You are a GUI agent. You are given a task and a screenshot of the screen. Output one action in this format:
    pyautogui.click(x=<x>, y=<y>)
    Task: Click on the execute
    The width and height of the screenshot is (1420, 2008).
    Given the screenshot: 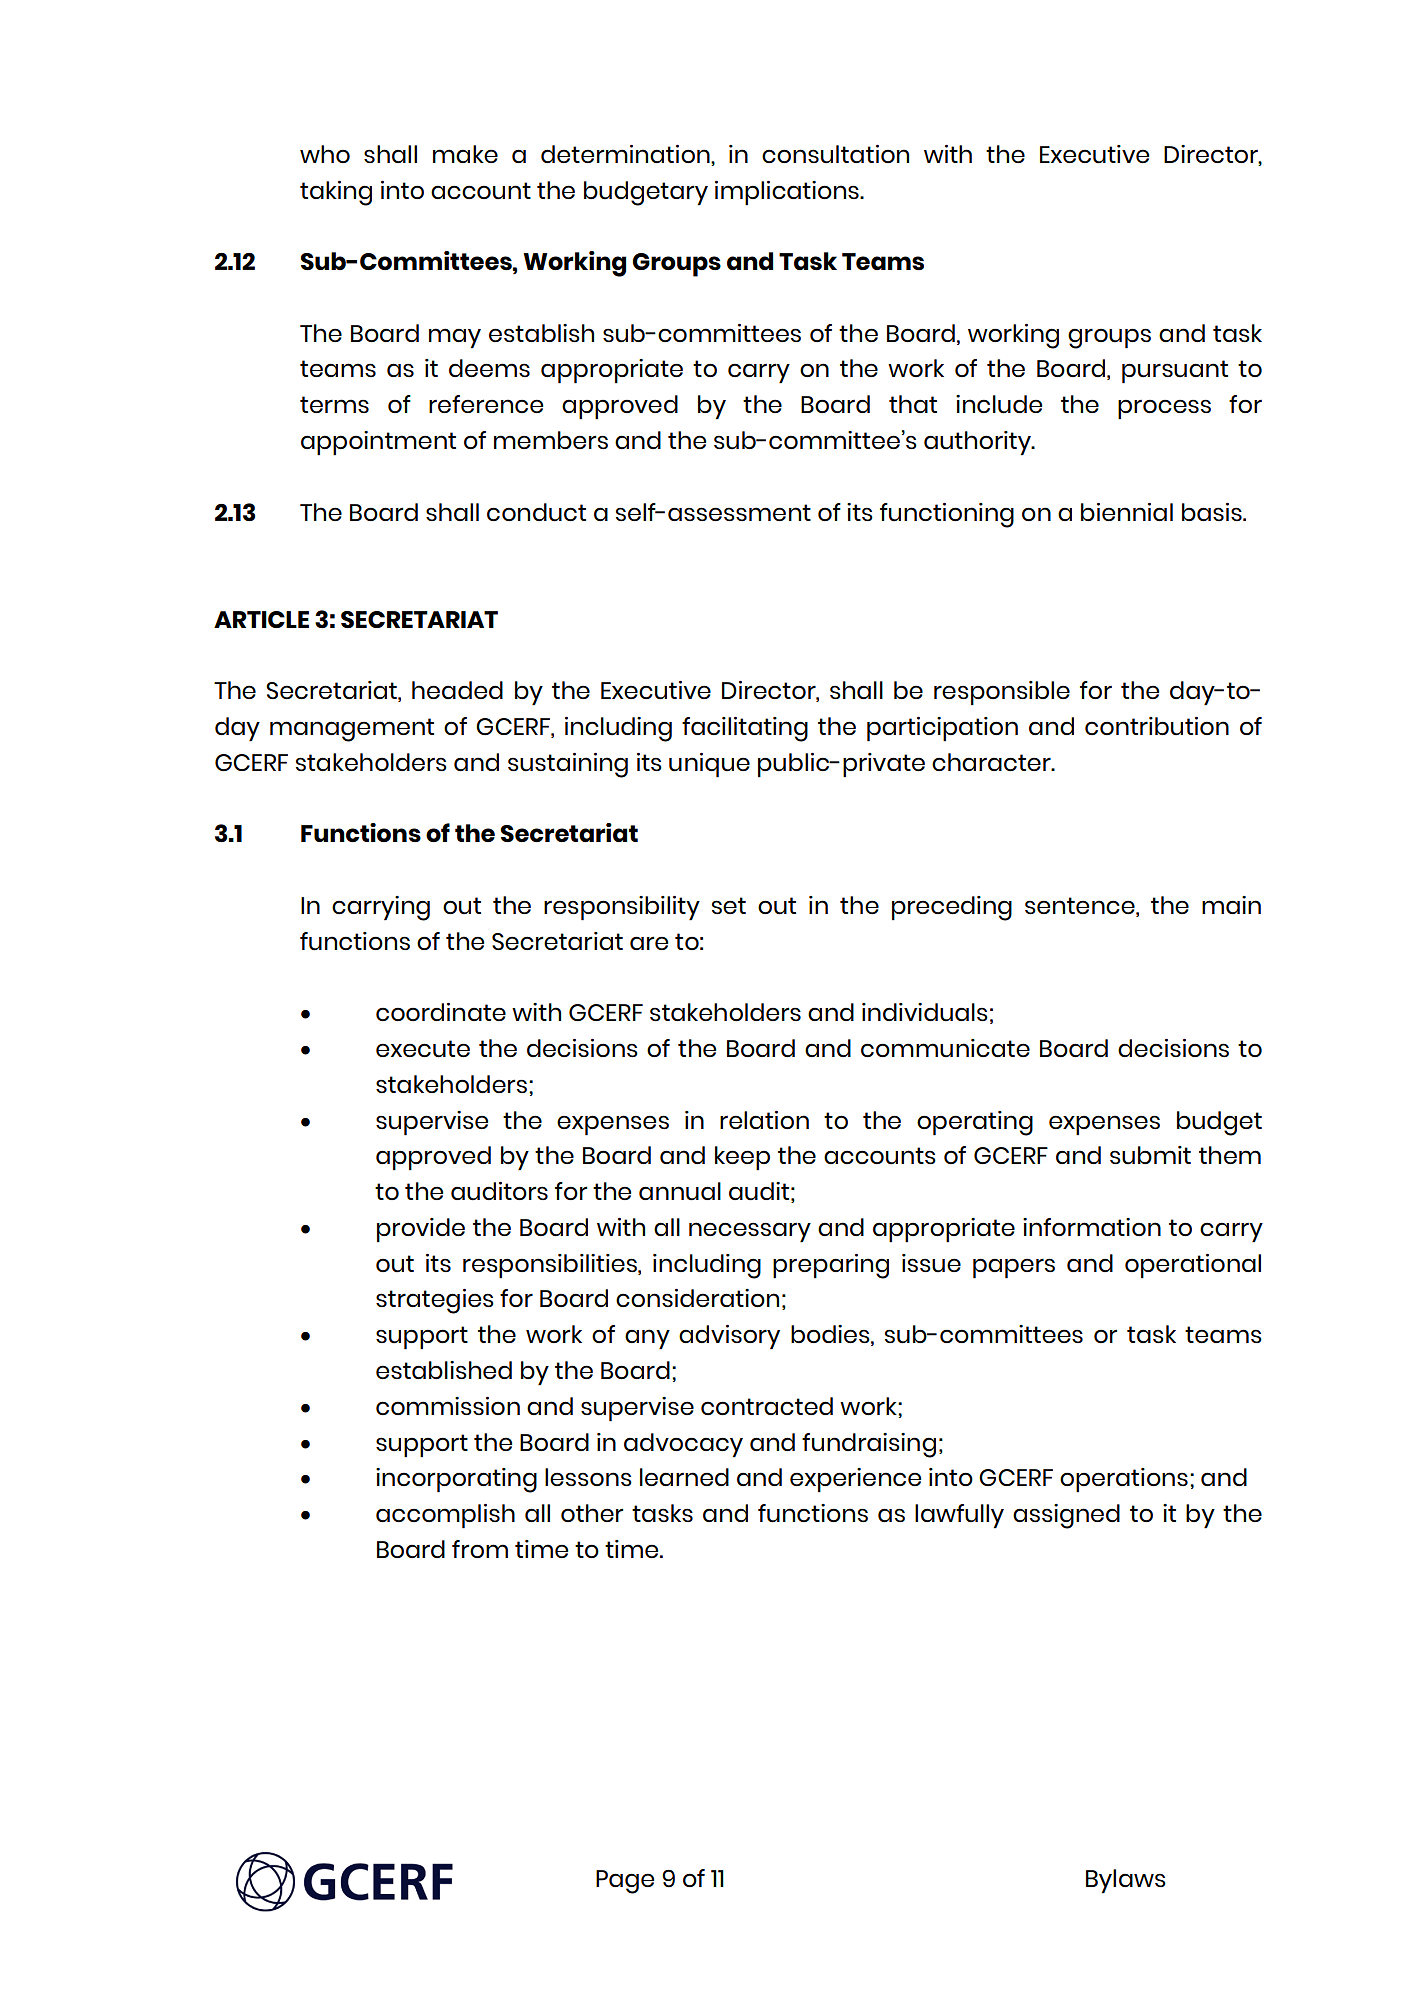 What is the action you would take?
    pyautogui.click(x=423, y=1049)
